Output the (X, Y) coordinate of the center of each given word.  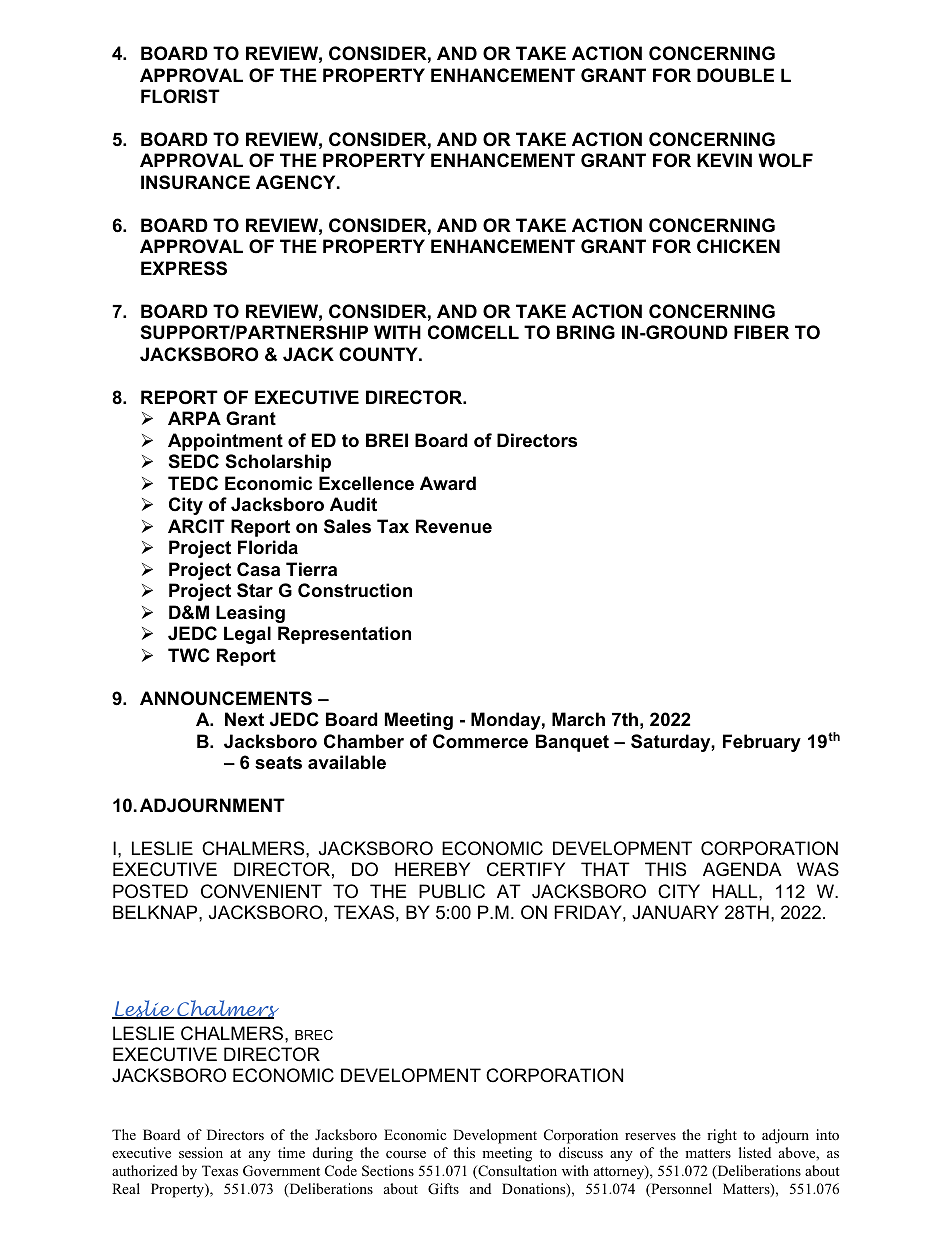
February (762, 743)
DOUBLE (735, 75)
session (201, 1152)
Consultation (516, 1172)
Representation (344, 635)
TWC (189, 655)
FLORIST (180, 96)
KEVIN (724, 160)
